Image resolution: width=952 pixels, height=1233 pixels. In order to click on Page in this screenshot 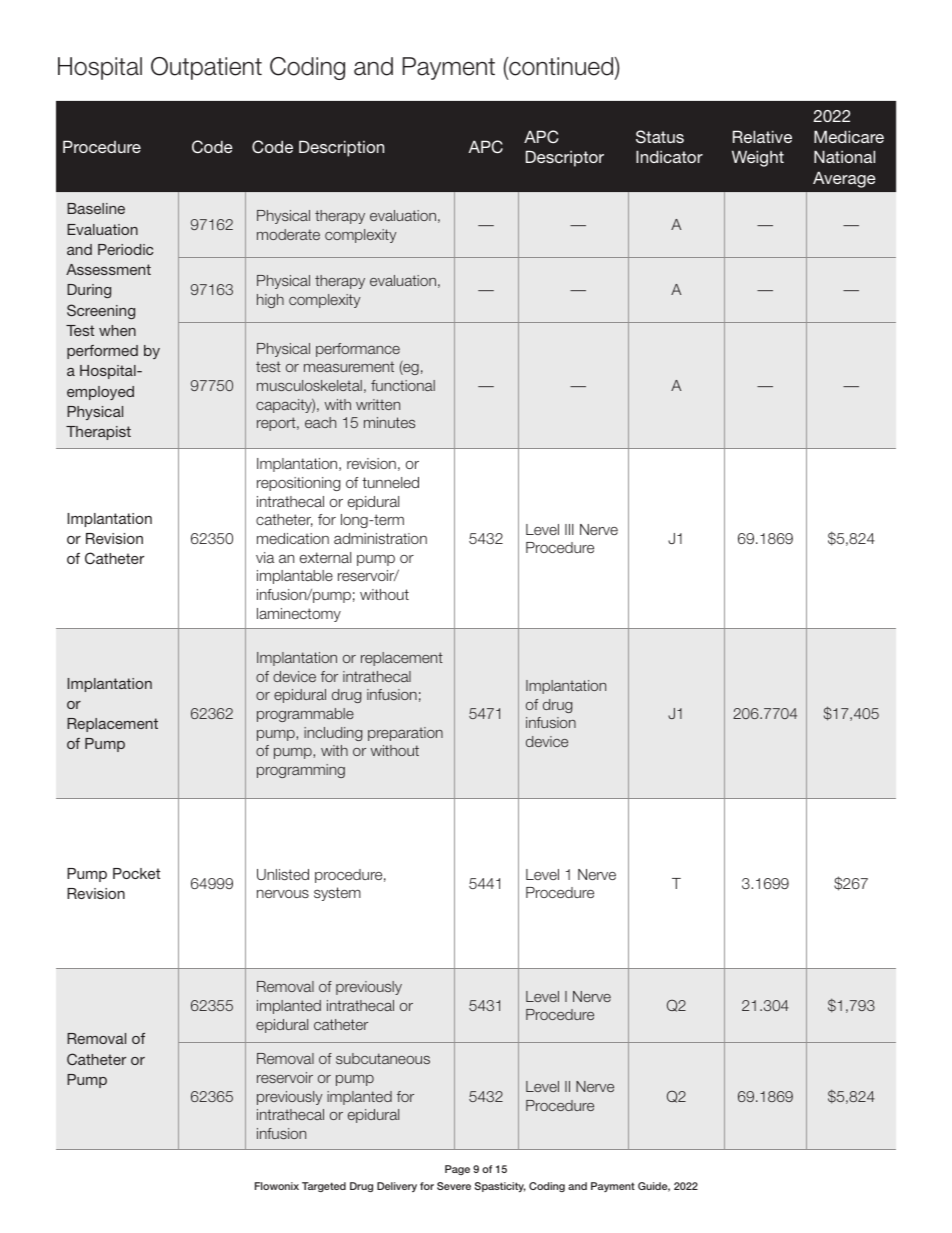, I will do `click(457, 1170)`.
